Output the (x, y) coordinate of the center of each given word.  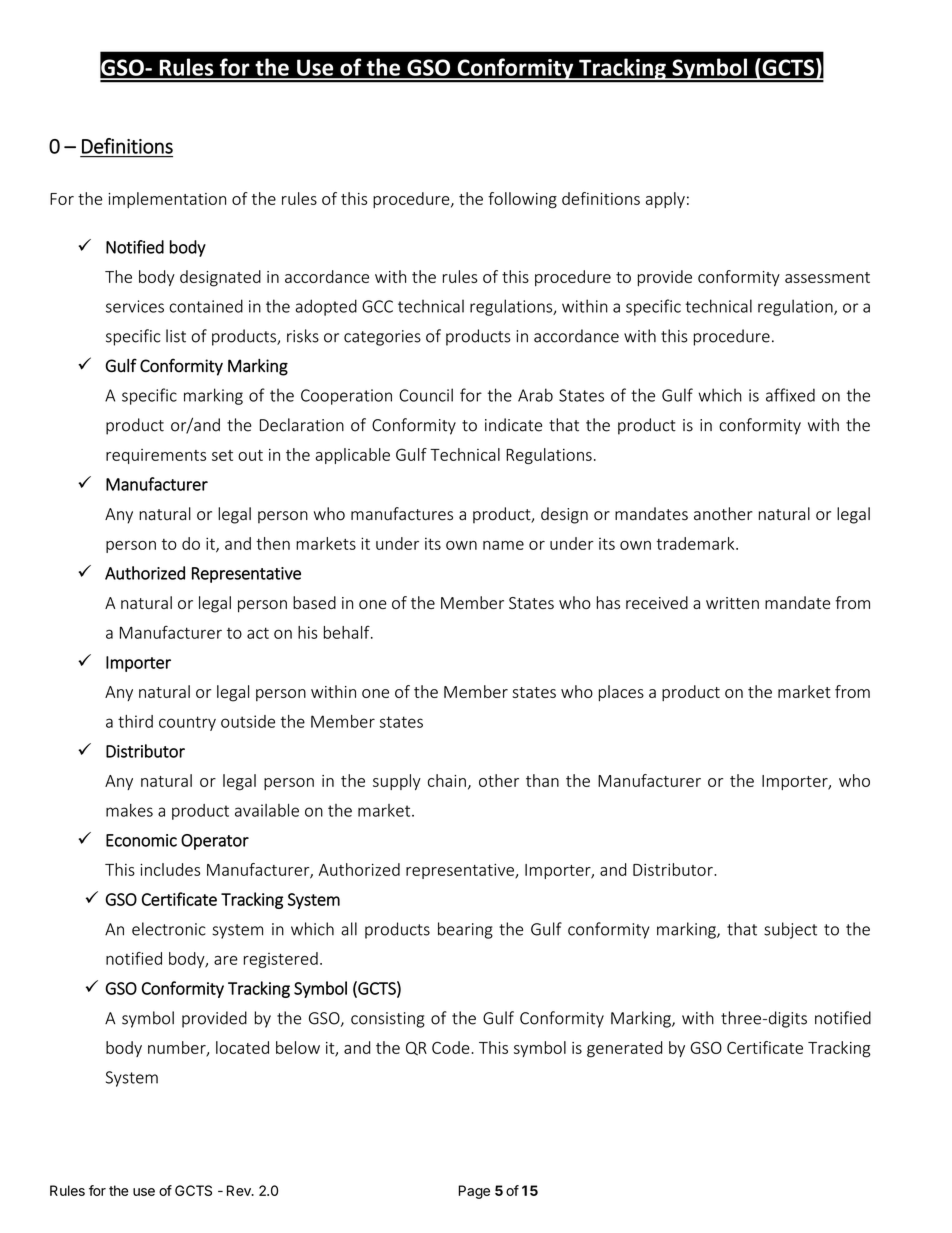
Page (474, 1192)
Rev (240, 1190)
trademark (696, 543)
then (273, 543)
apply (665, 200)
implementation (167, 200)
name (503, 545)
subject (790, 930)
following (522, 200)
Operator (215, 842)
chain (447, 780)
